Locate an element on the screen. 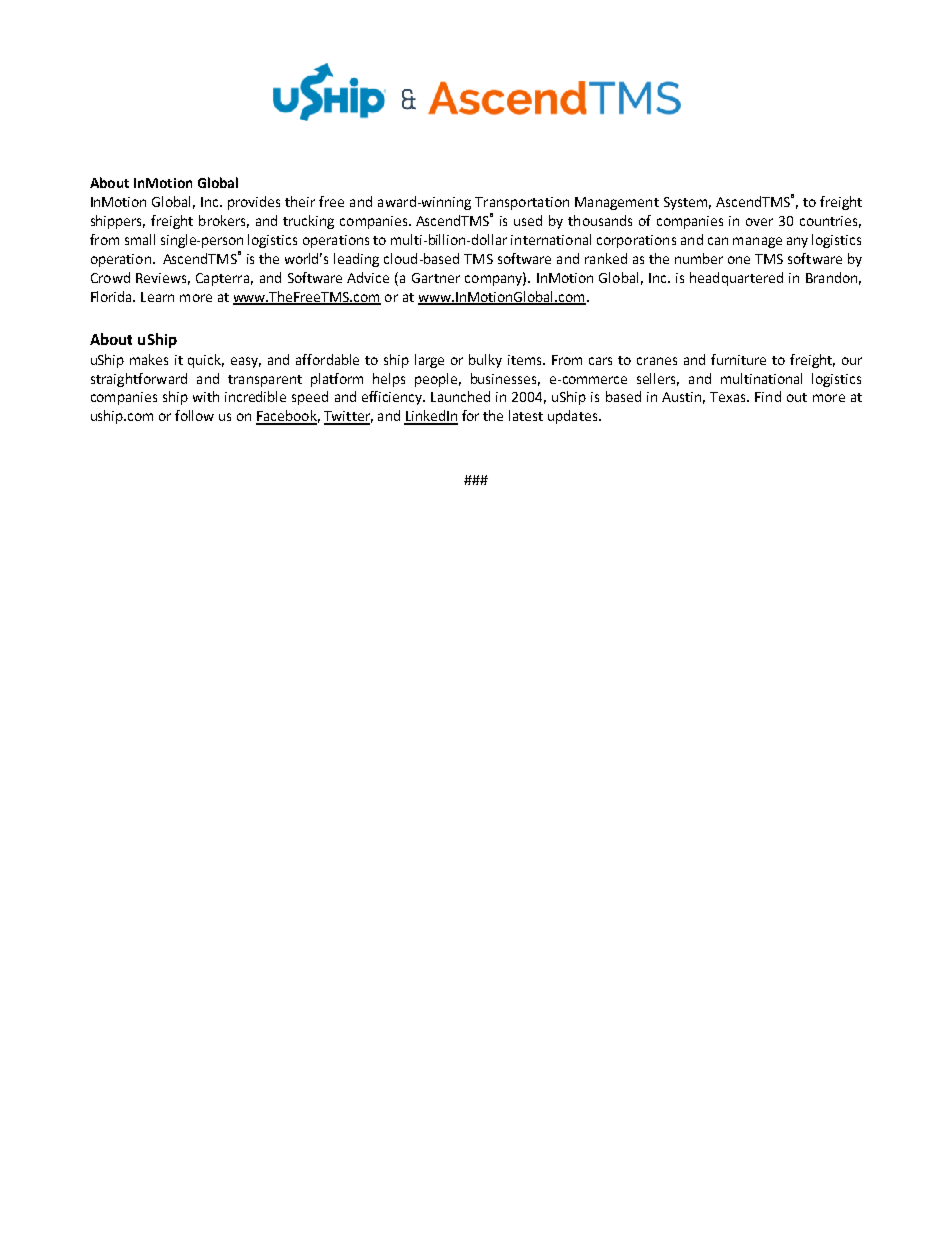 This screenshot has width=952, height=1233. Gartner is located at coordinates (436, 278).
